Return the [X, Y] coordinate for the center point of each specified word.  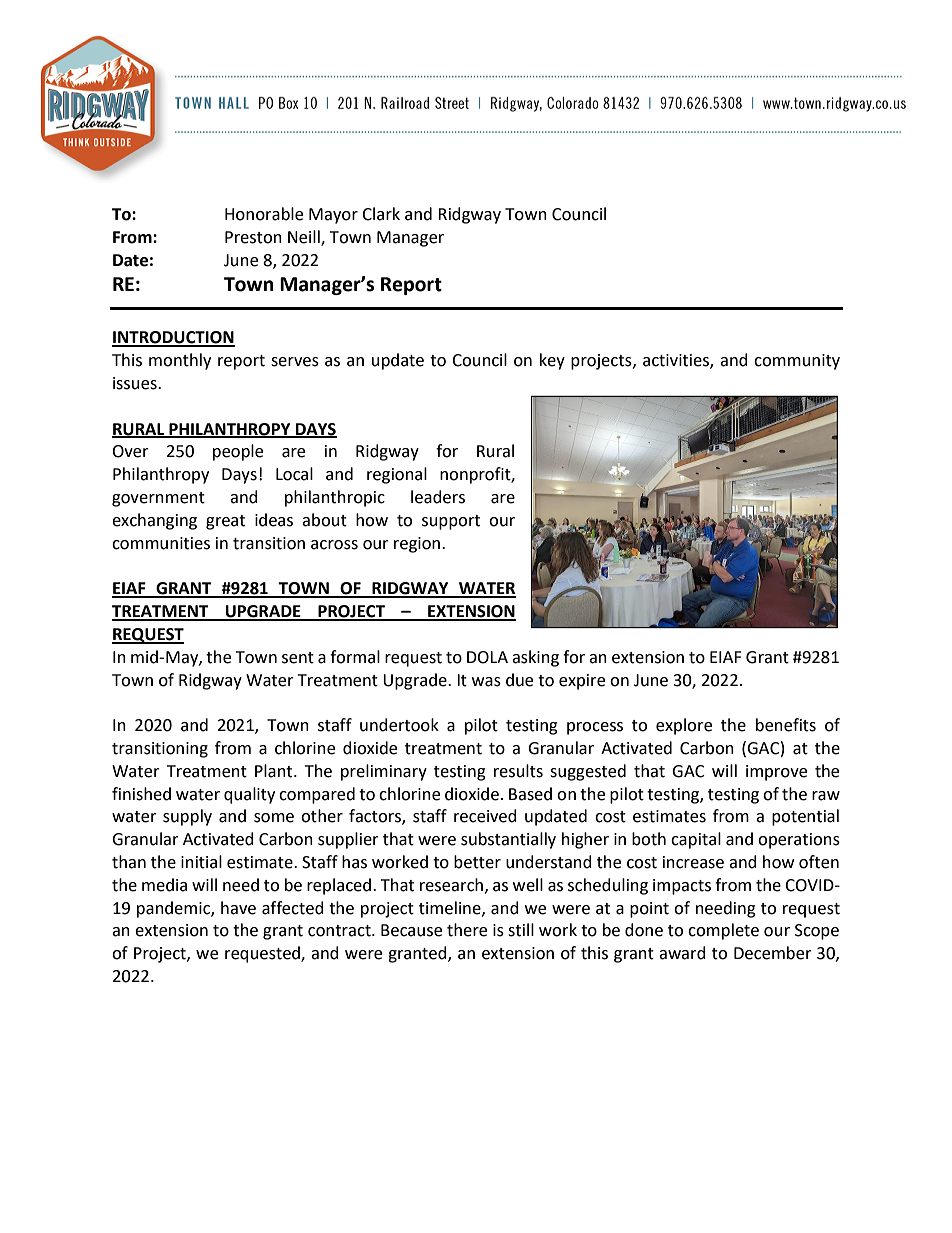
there [467, 930]
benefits [786, 725]
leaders [438, 497]
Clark [381, 214]
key [552, 361]
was [486, 682]
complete [723, 931]
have [238, 908]
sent [298, 658]
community [797, 362]
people [238, 452]
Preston [253, 237]
